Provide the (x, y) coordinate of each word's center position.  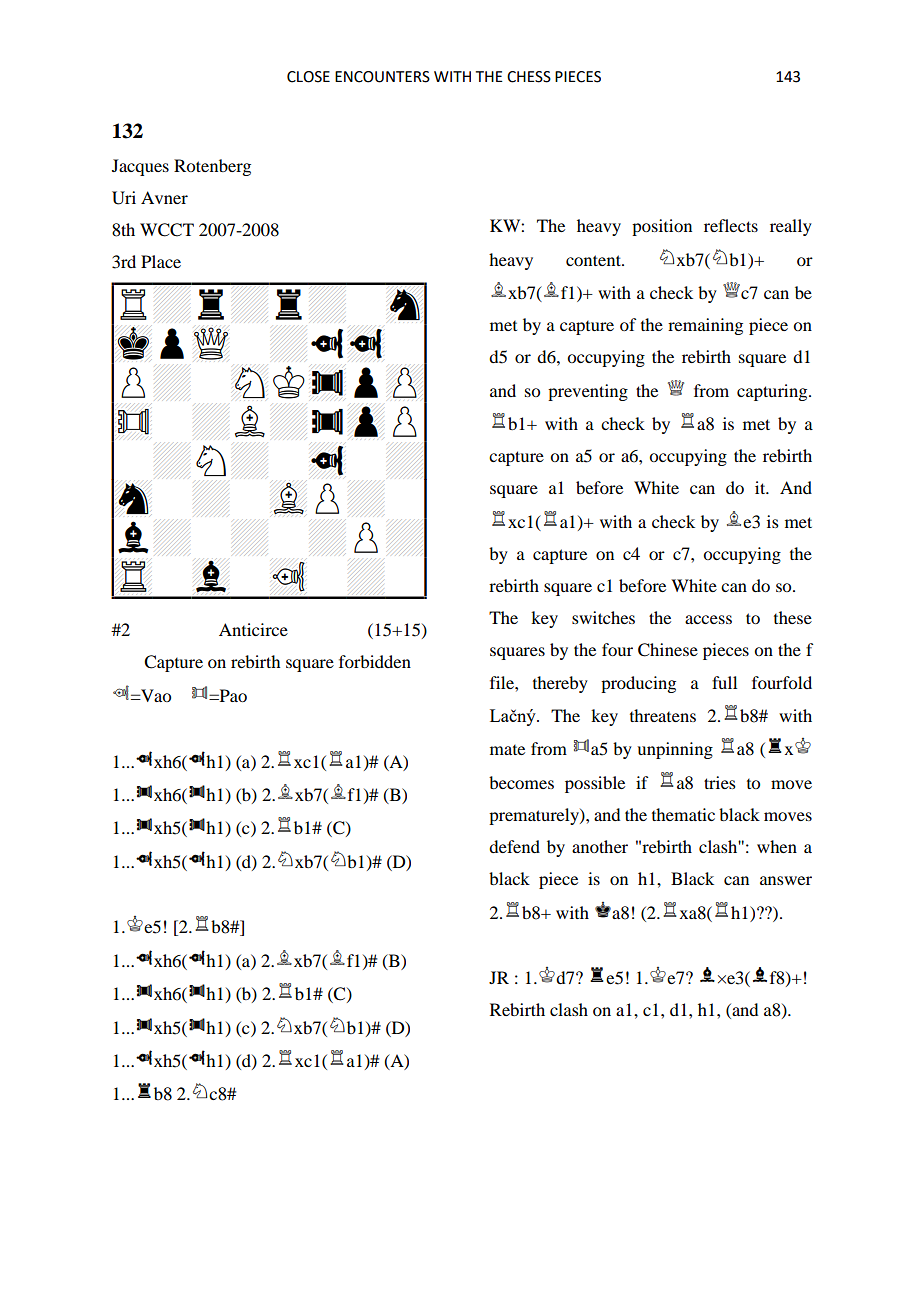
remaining (705, 326)
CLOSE (308, 77)
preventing (588, 392)
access (708, 619)
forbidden (375, 661)
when (777, 846)
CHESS (529, 77)
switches (603, 617)
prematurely (535, 816)
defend (514, 846)
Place (161, 261)
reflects (731, 225)
